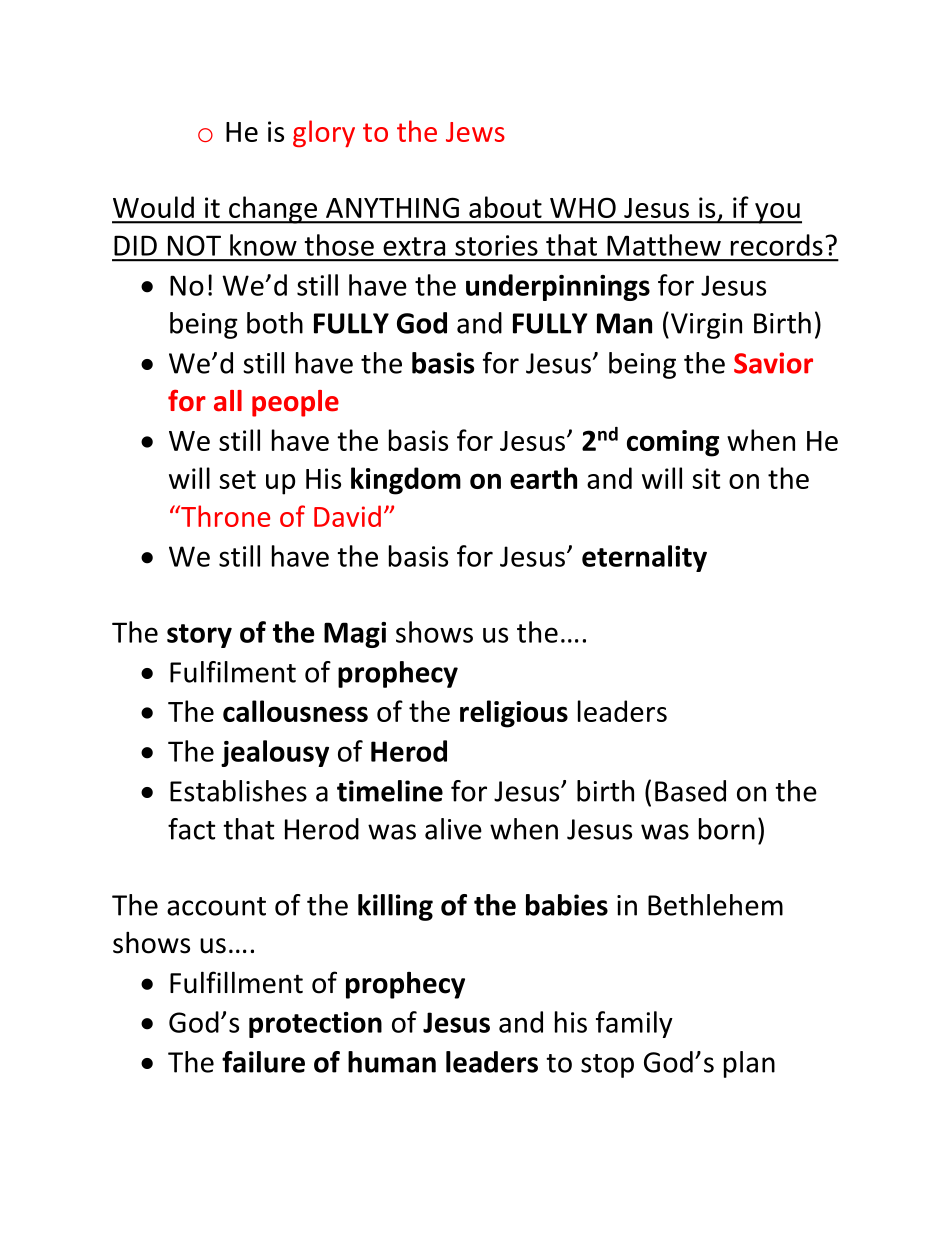 Image resolution: width=952 pixels, height=1233 pixels. I want to click on coming, so click(673, 443).
